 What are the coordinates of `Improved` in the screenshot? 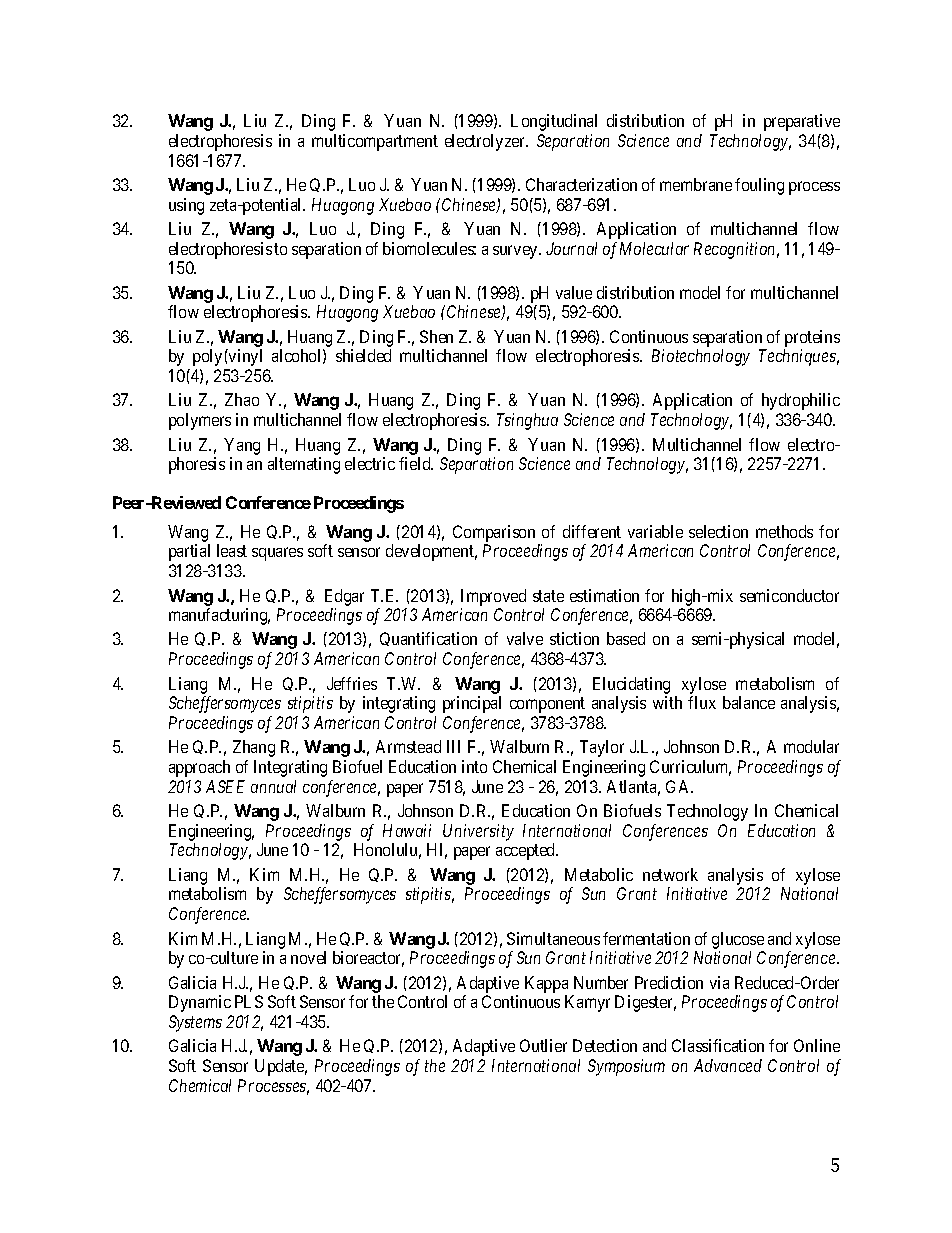 It's located at (493, 597).
